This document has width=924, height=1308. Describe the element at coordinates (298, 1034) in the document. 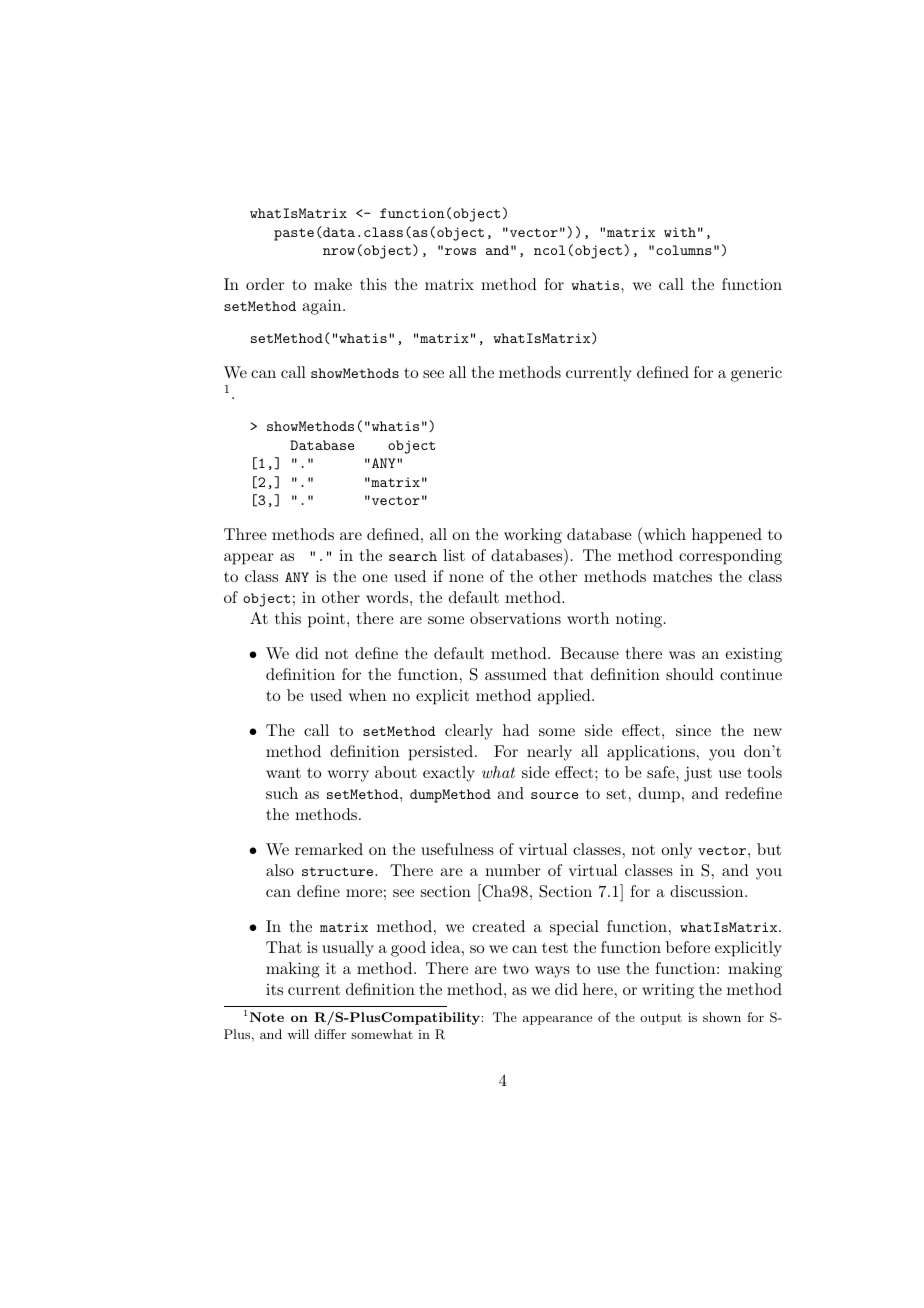

I see `will` at that location.
